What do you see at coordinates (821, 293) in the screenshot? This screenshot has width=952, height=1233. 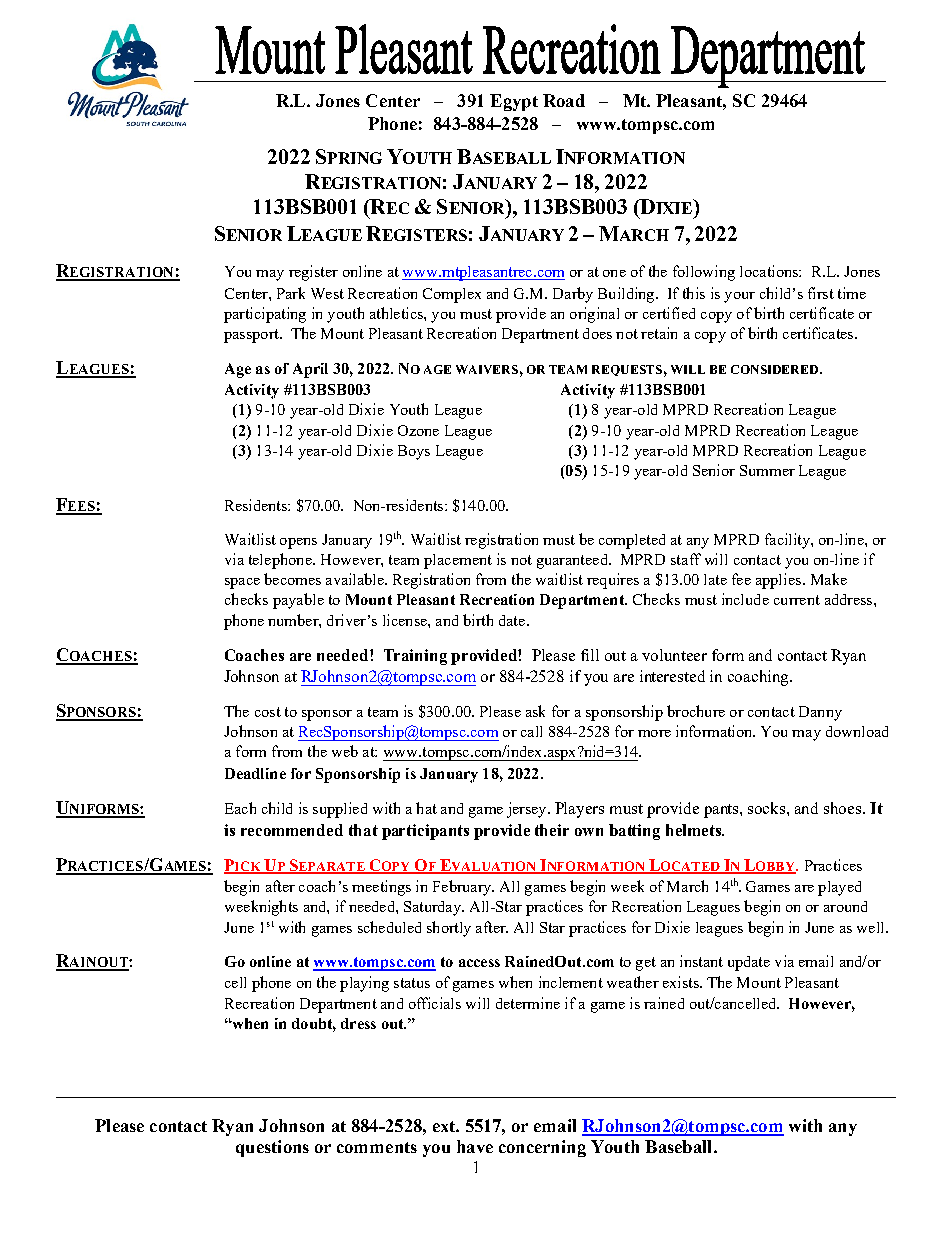 I see `first` at bounding box center [821, 293].
